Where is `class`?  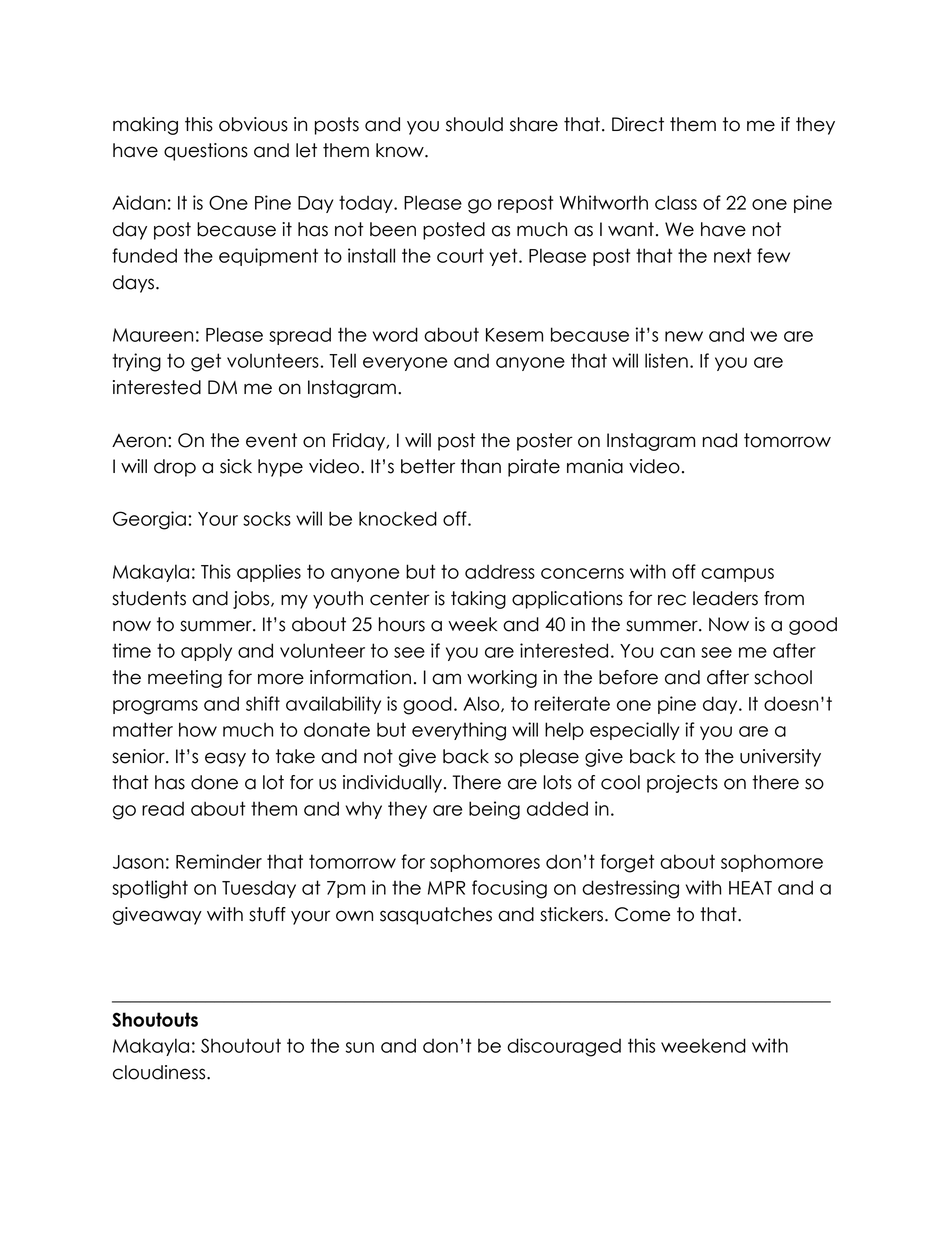 class is located at coordinates (676, 202).
